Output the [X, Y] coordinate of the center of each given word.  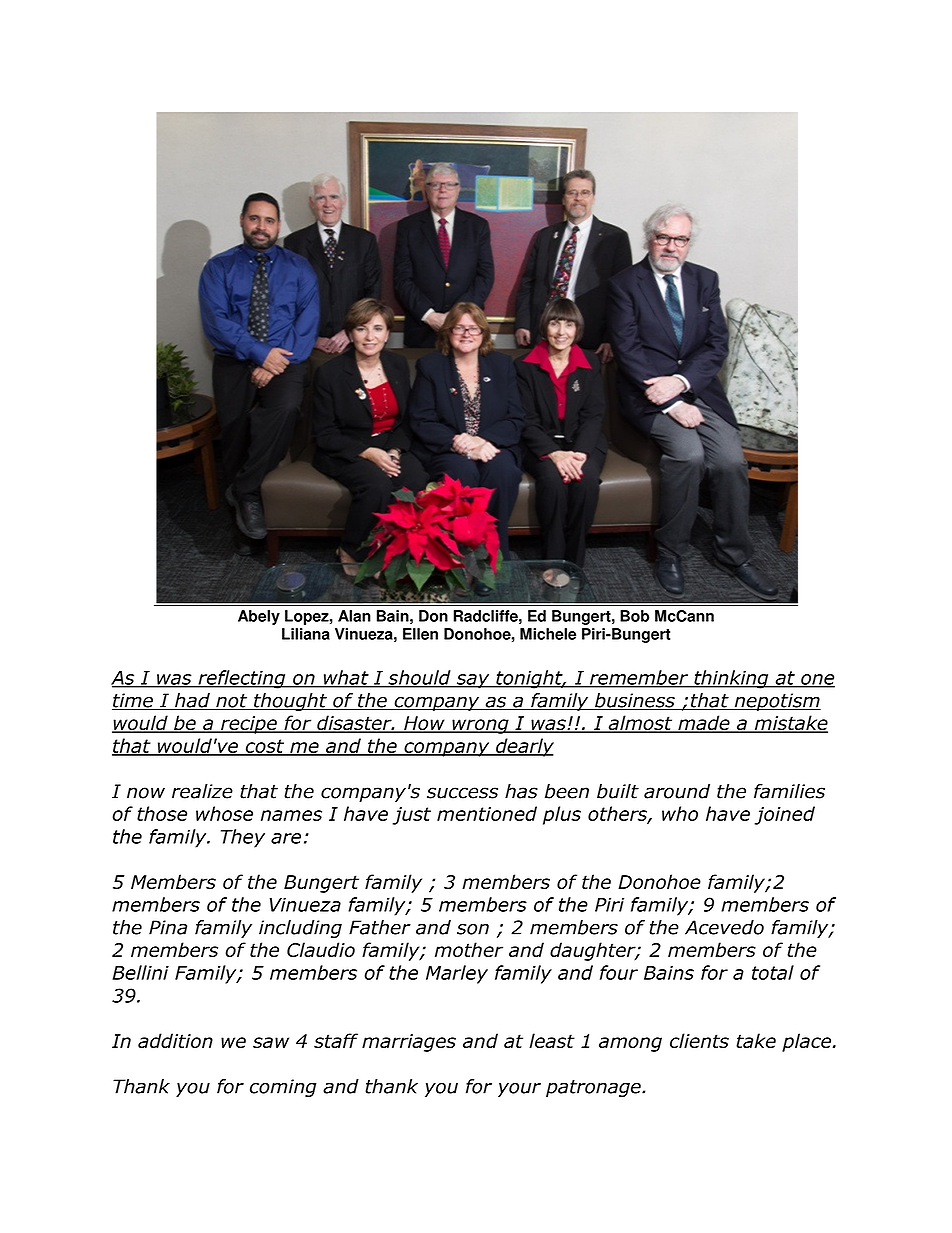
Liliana [306, 634]
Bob [634, 616]
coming [283, 1088]
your [519, 1089]
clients [699, 1040]
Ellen [420, 634]
